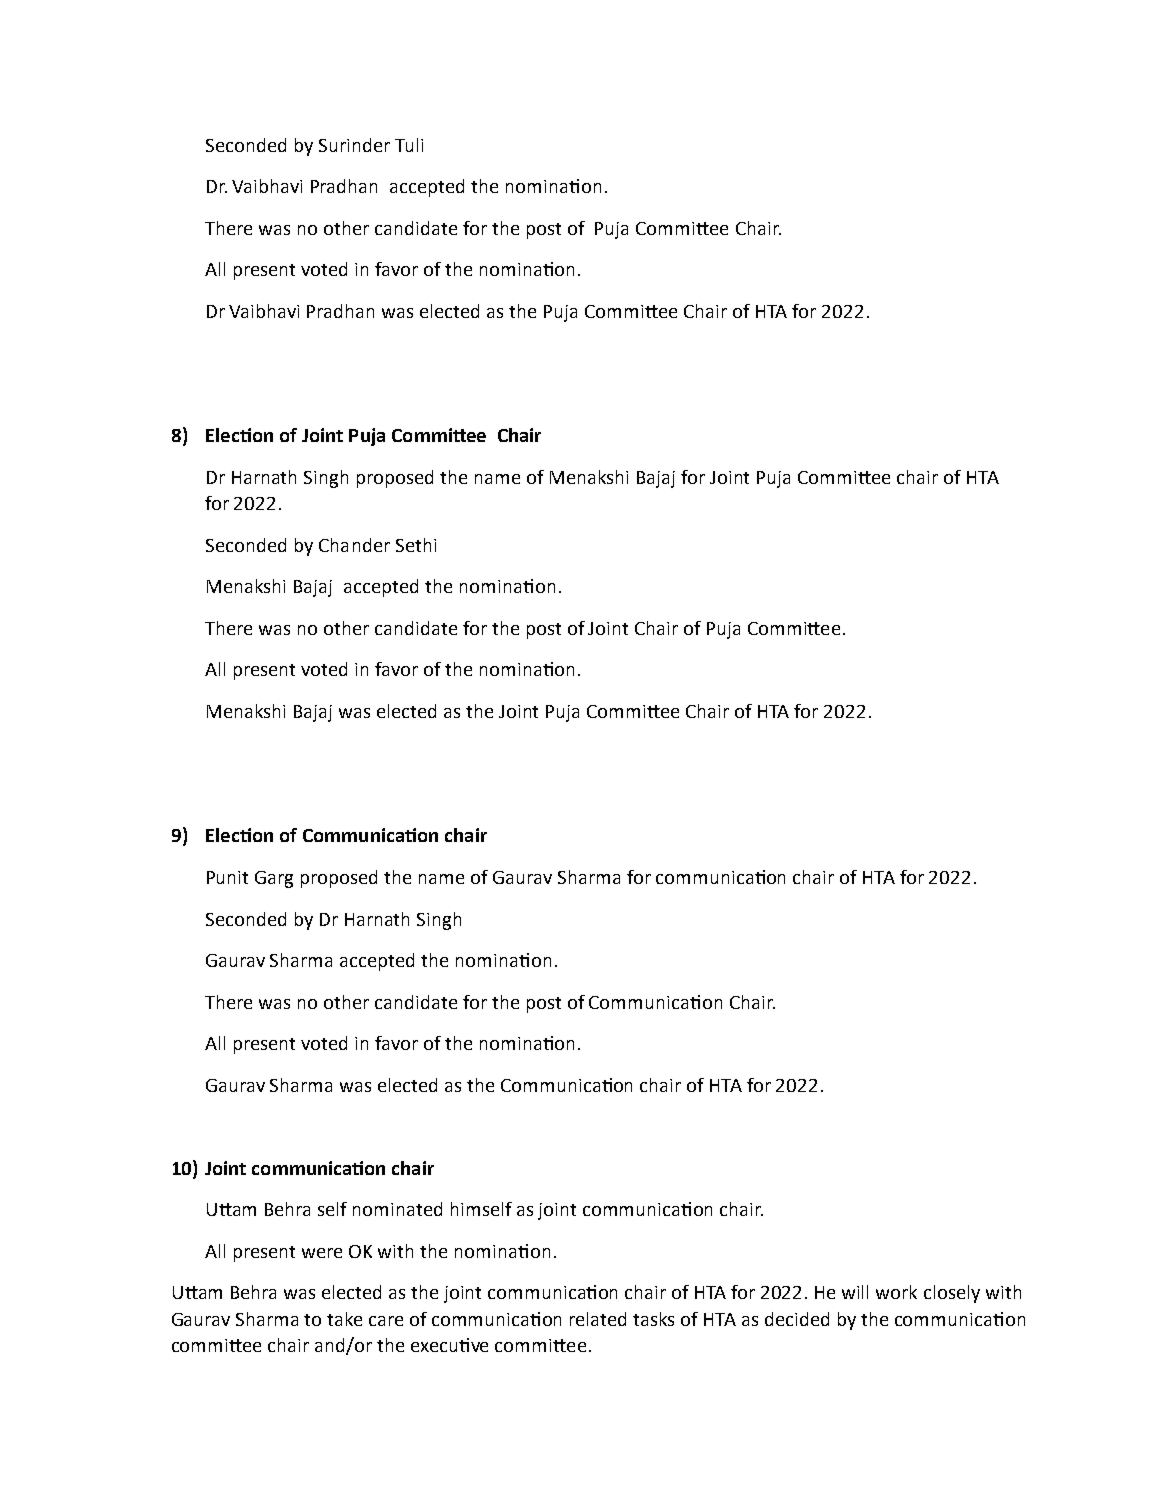 This screenshot has height=1506, width=1164. Describe the element at coordinates (322, 1253) in the screenshot. I see `were` at that location.
